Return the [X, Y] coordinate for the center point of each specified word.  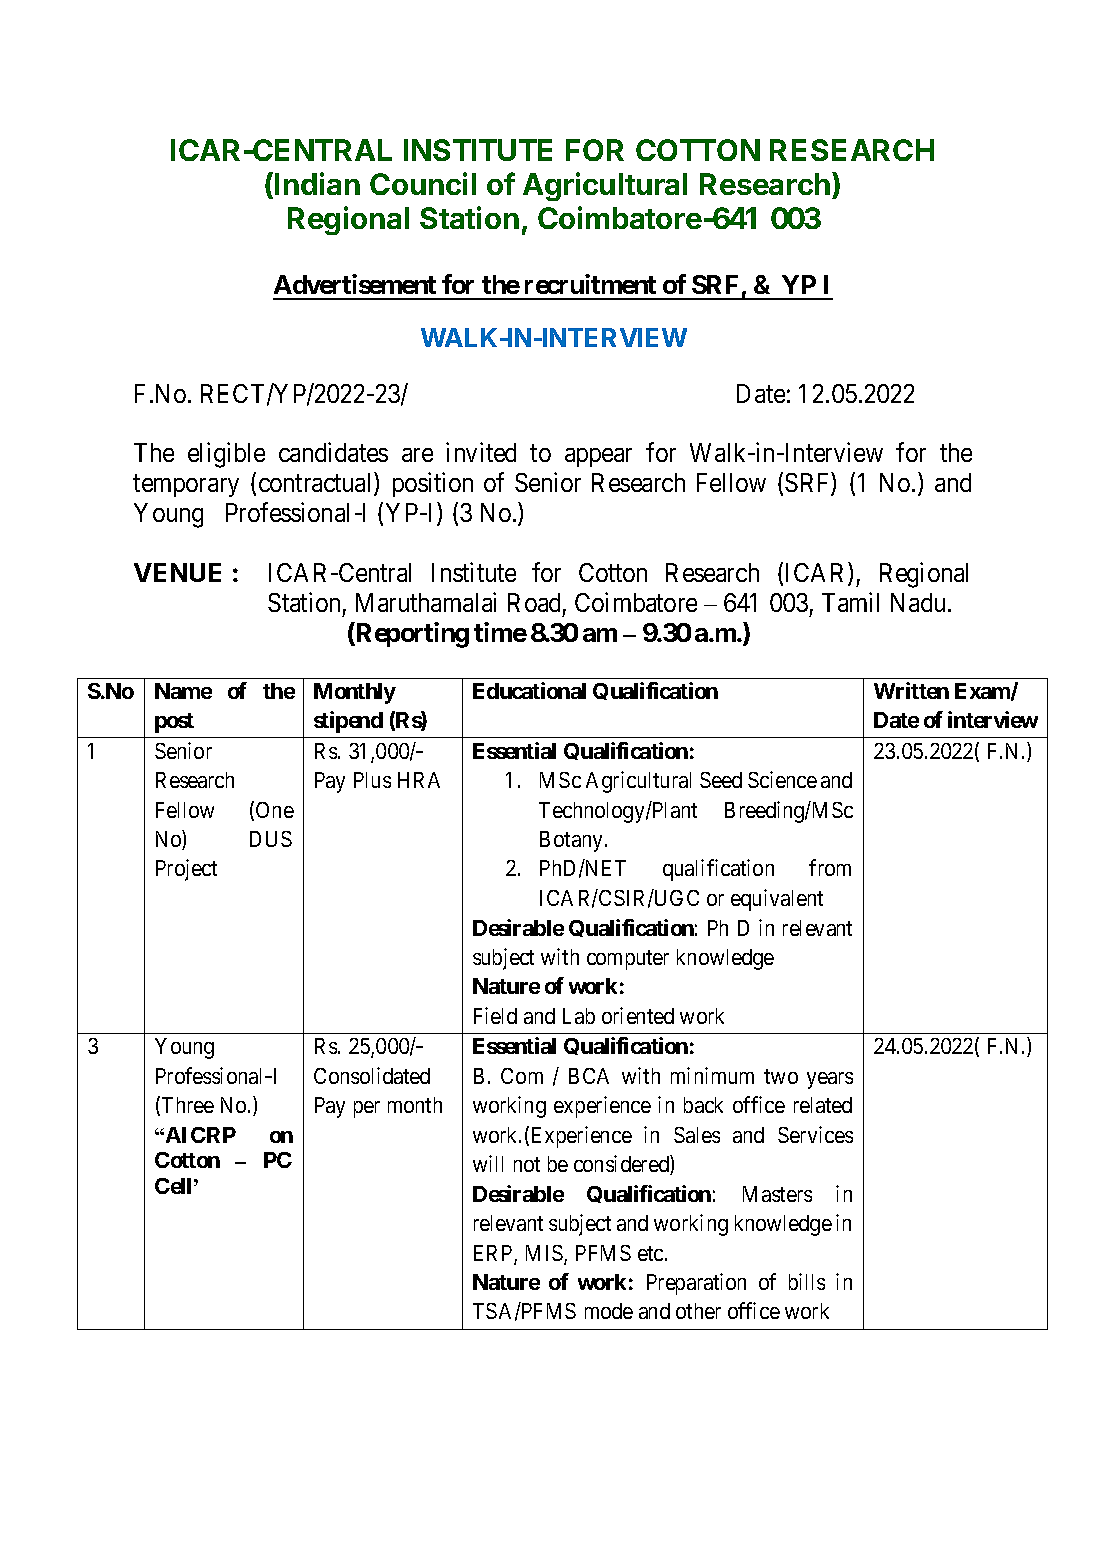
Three [188, 1105]
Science [782, 779]
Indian [317, 183]
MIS [545, 1254]
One [275, 810]
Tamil [850, 602]
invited [481, 452]
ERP [494, 1254]
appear [598, 457]
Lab [579, 1016]
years [830, 1080]
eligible [226, 455]
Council [423, 183]
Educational [529, 690]
